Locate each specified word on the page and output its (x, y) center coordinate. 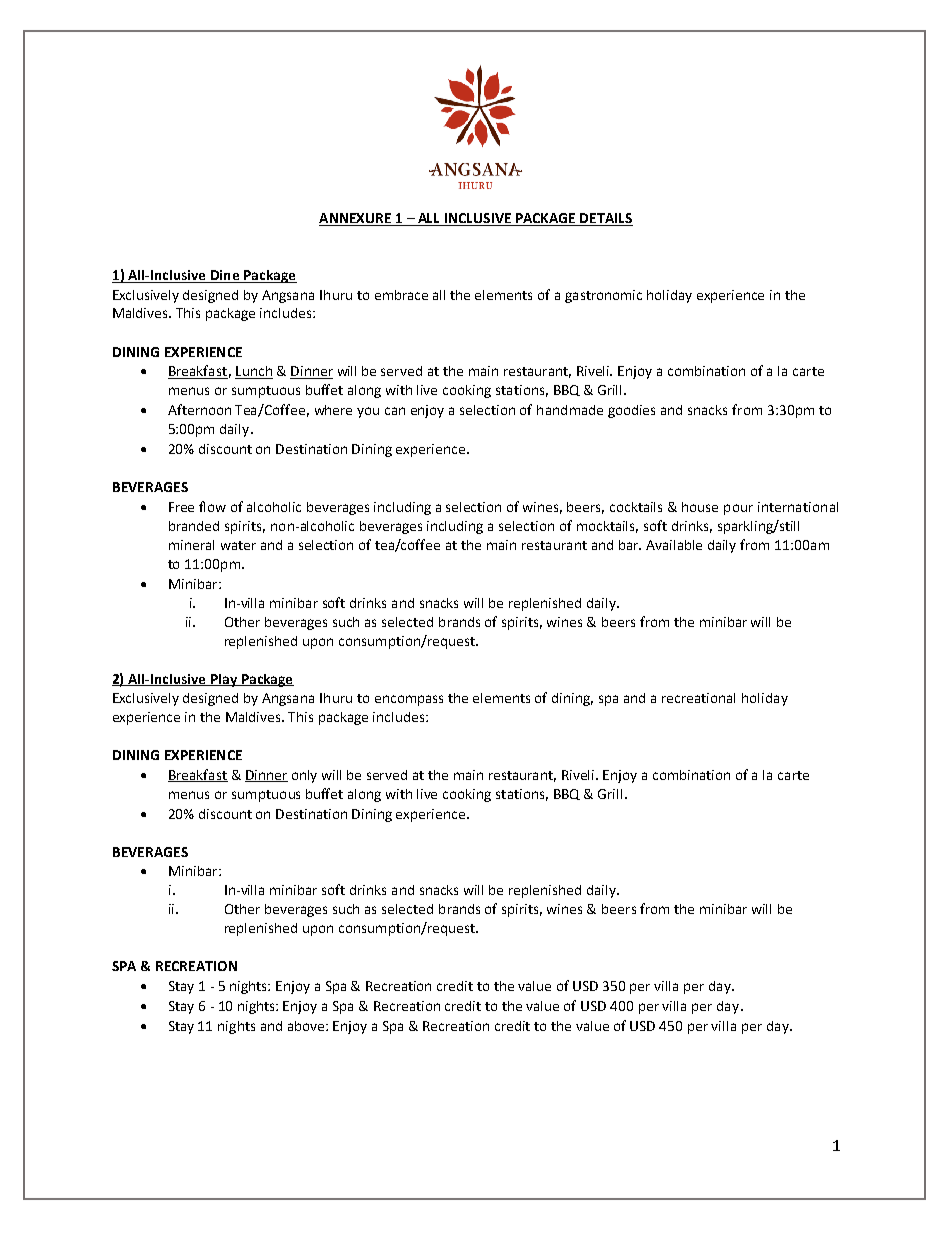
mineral (191, 545)
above (307, 1026)
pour (738, 509)
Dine (225, 276)
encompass (409, 700)
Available (674, 545)
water (238, 545)
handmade (570, 410)
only (304, 776)
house (700, 507)
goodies (631, 411)
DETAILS (606, 219)
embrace (401, 295)
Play (223, 680)
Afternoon (199, 409)
